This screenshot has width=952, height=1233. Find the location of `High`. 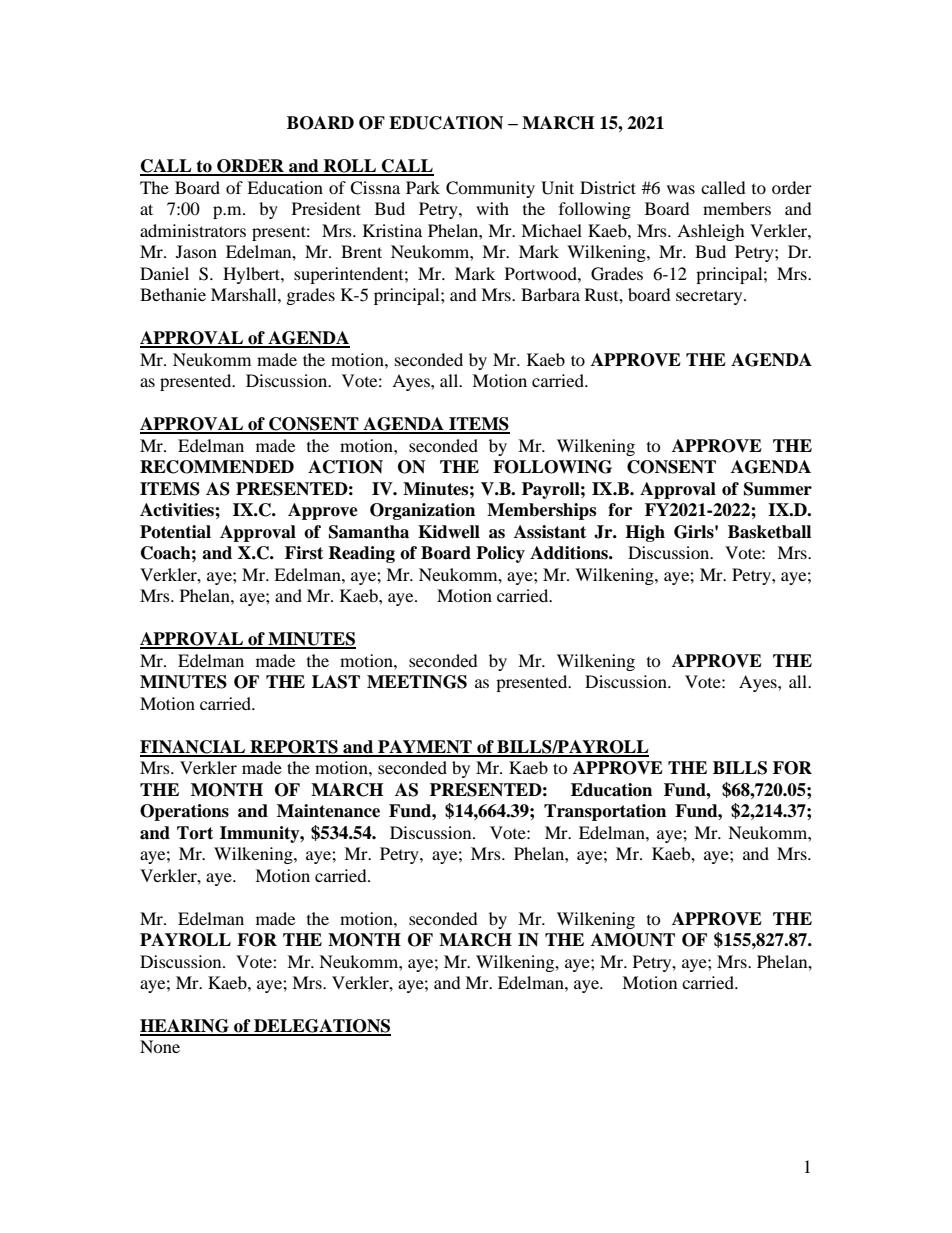

High is located at coordinates (645, 533).
